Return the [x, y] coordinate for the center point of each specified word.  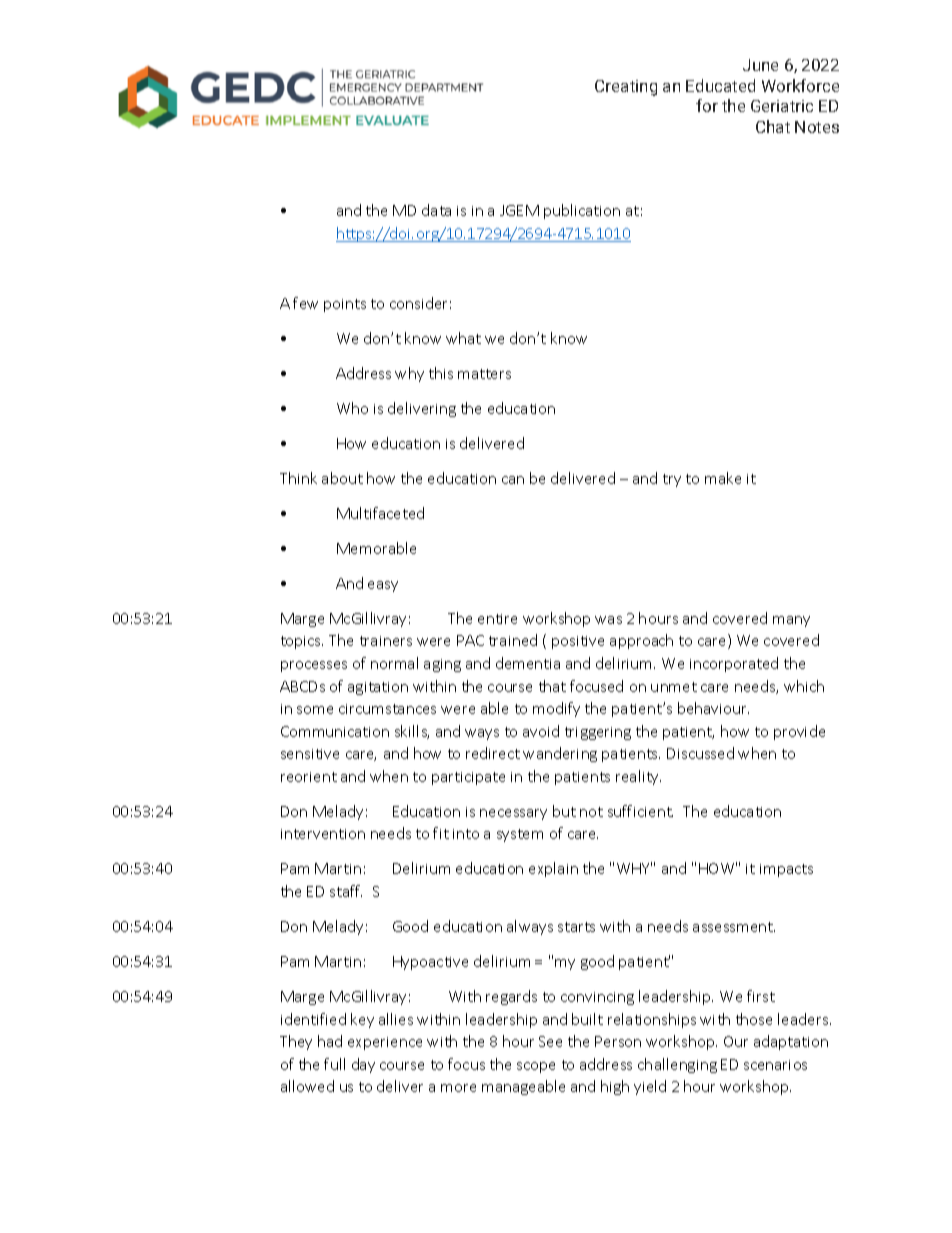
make [723, 478]
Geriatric [782, 106]
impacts [786, 870]
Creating [626, 88]
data [436, 210]
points [345, 305]
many [791, 621]
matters [484, 374]
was [608, 620]
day [363, 1065]
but [564, 811]
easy [383, 586]
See [550, 1041]
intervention [323, 834]
